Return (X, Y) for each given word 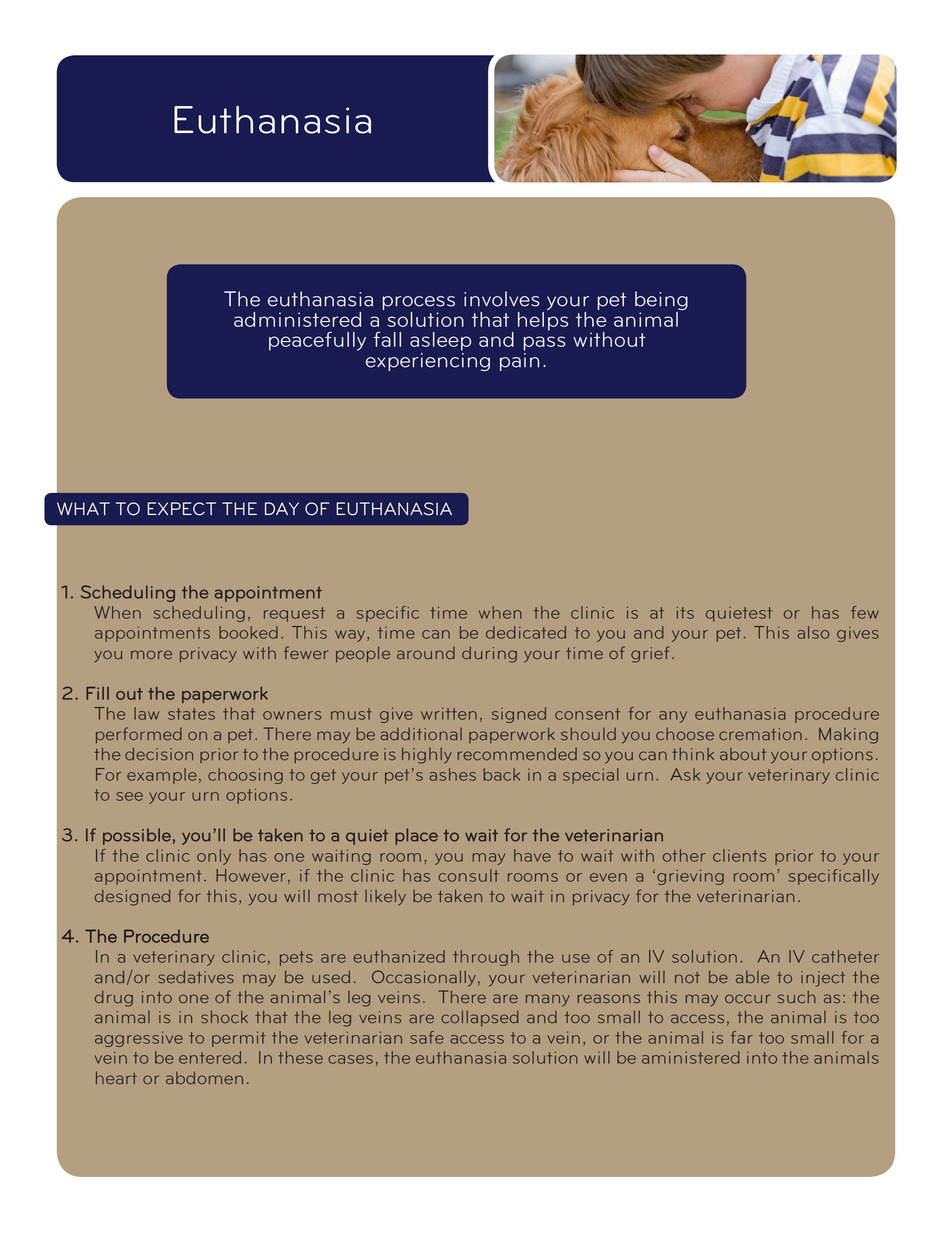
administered (297, 319)
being (661, 302)
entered (210, 1057)
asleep (440, 341)
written (449, 714)
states (191, 714)
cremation (760, 734)
